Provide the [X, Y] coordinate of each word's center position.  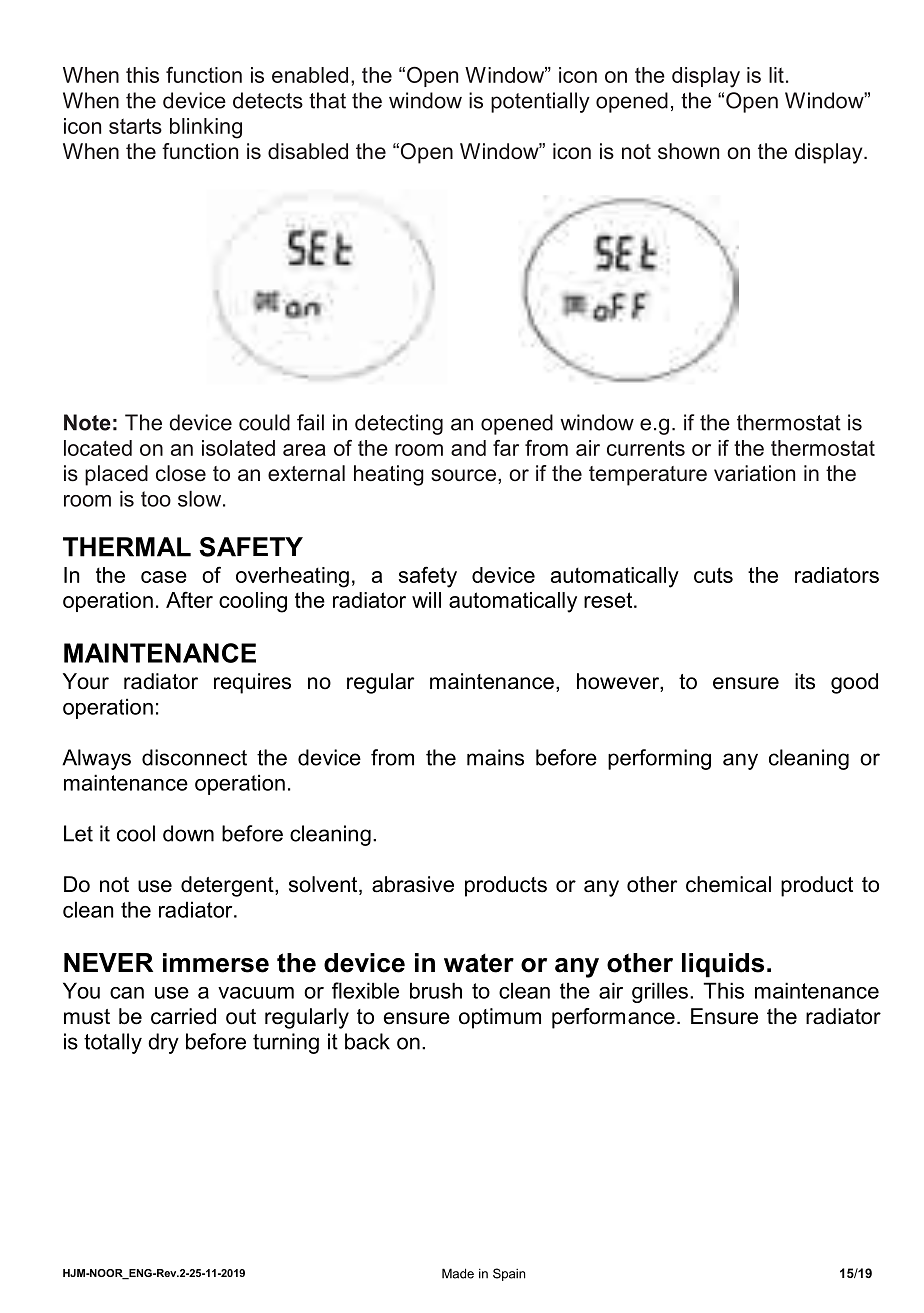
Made [458, 1273]
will [426, 600]
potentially [540, 102]
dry [163, 1043]
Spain [509, 1274]
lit [776, 75]
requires [252, 683]
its [805, 681]
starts [135, 126]
